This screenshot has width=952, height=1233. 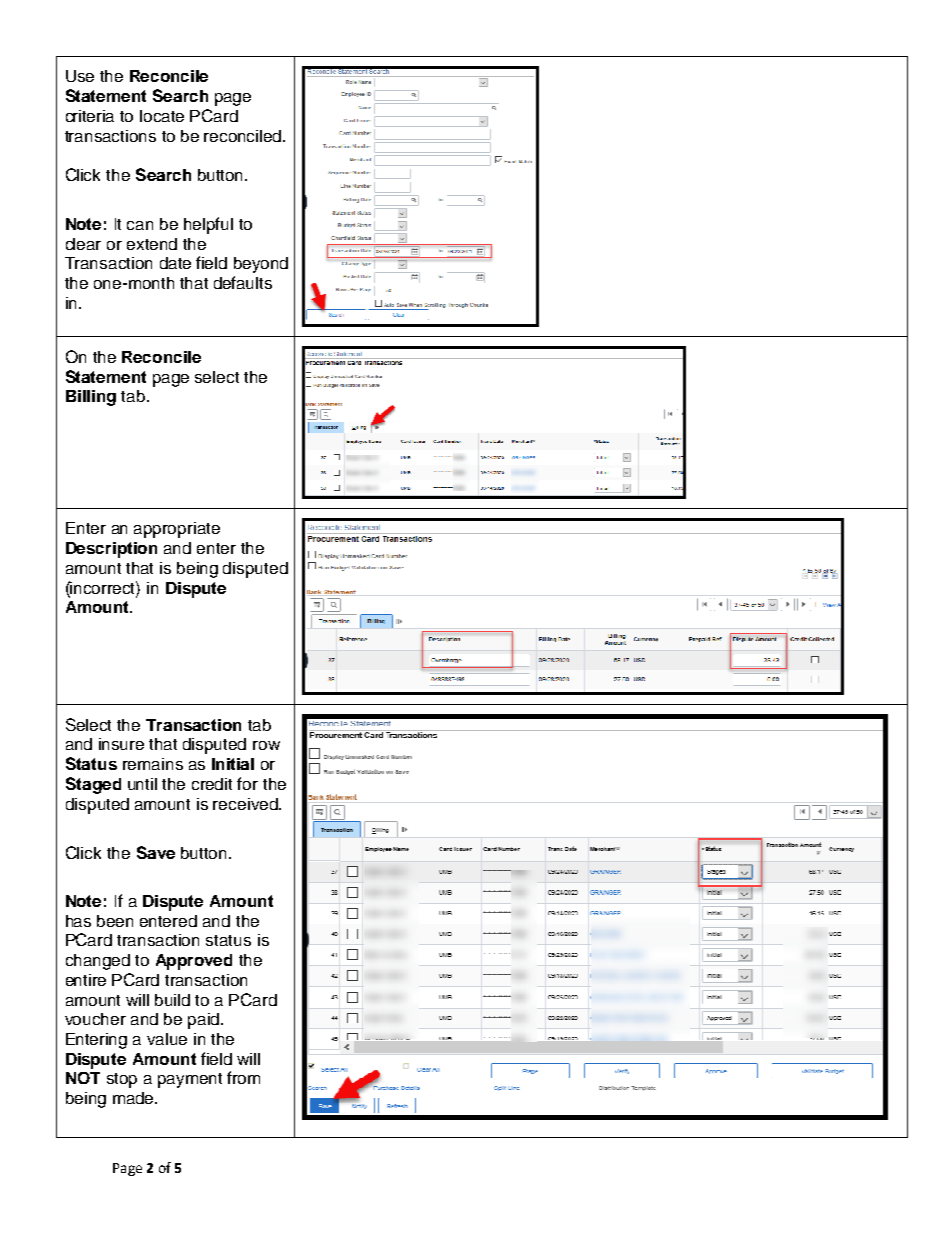 What do you see at coordinates (153, 764) in the screenshot?
I see `remains` at bounding box center [153, 764].
